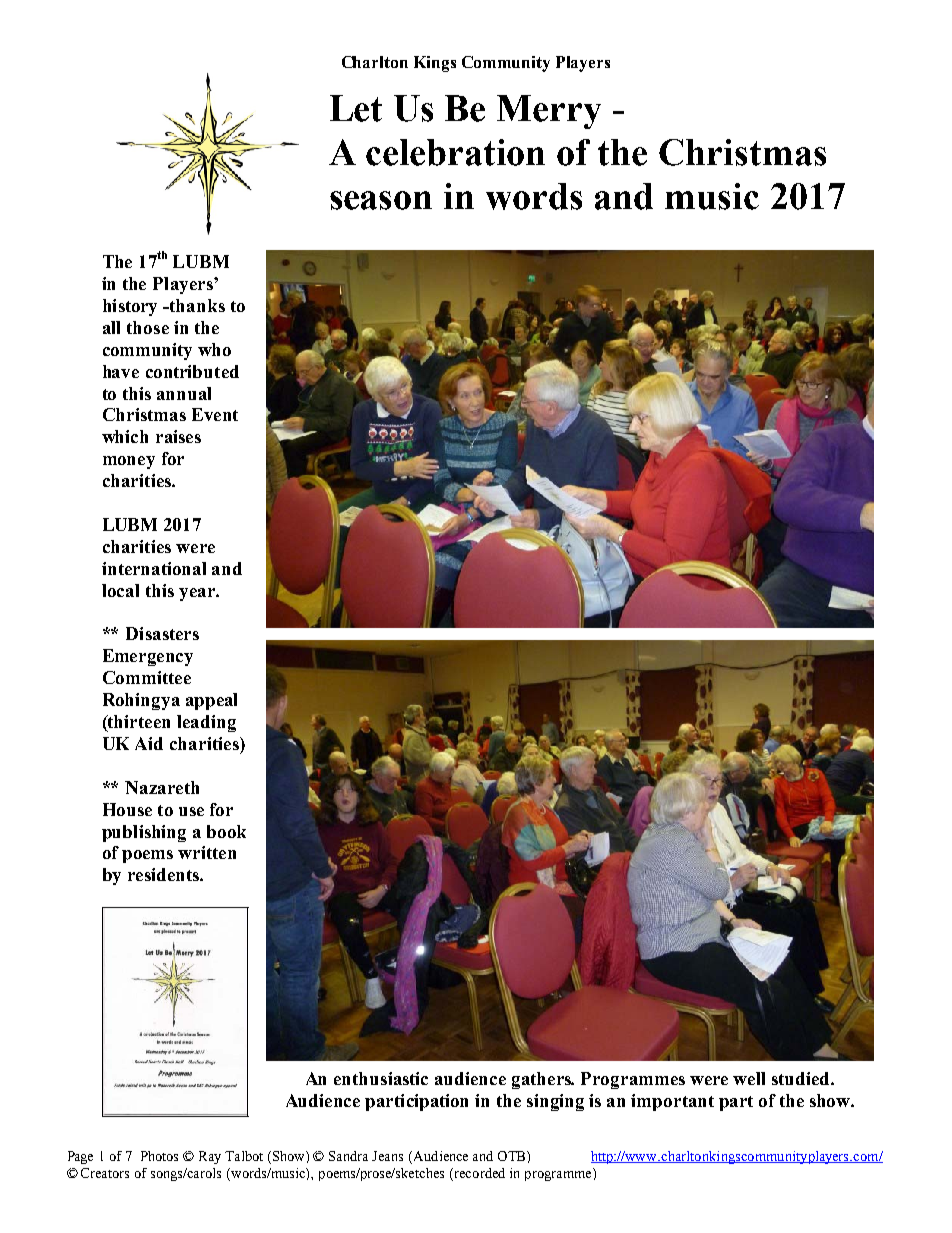 The image size is (952, 1233). What do you see at coordinates (211, 701) in the screenshot?
I see `appeal` at bounding box center [211, 701].
